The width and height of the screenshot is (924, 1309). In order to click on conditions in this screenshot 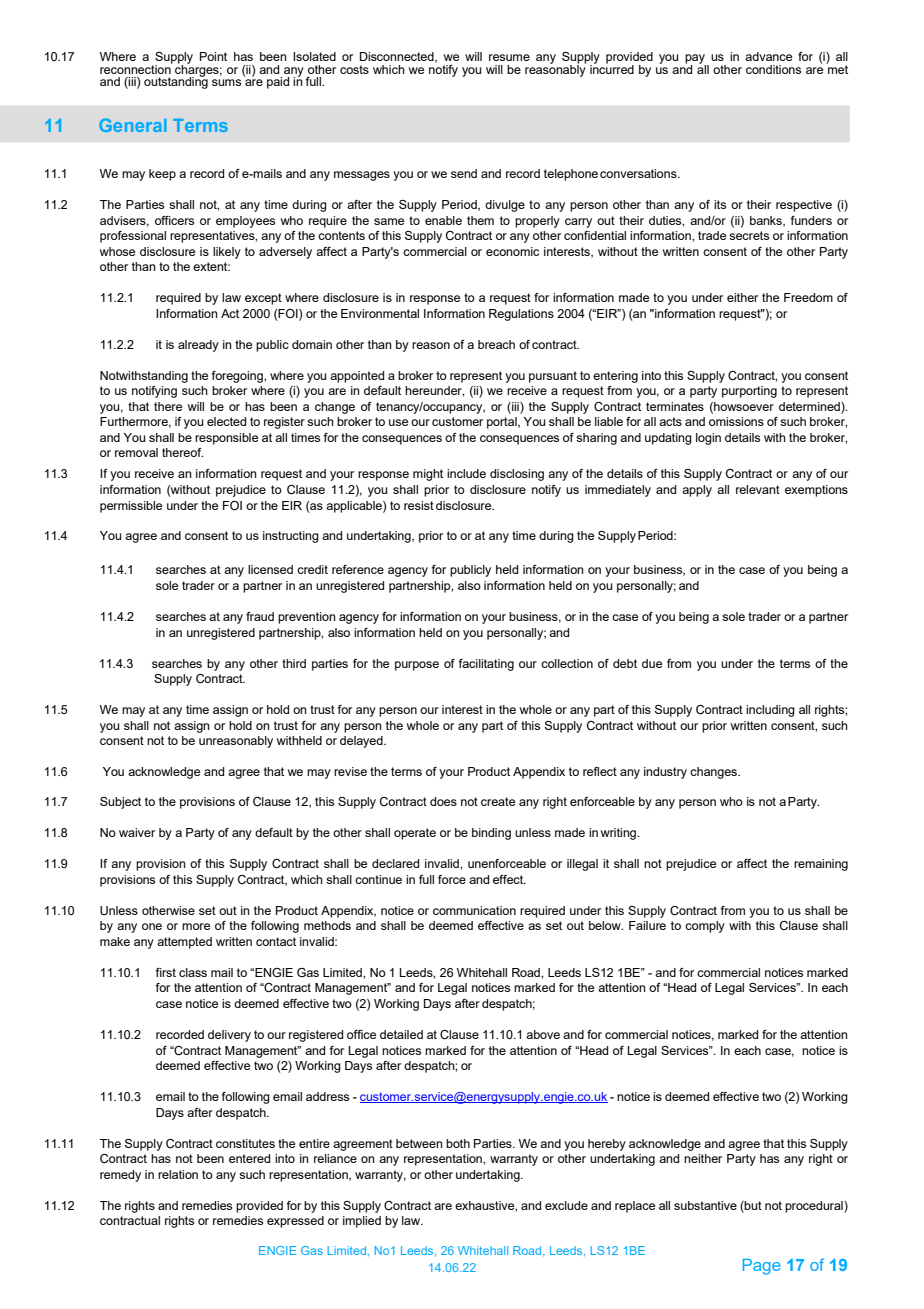, I will do `click(773, 69)`.
